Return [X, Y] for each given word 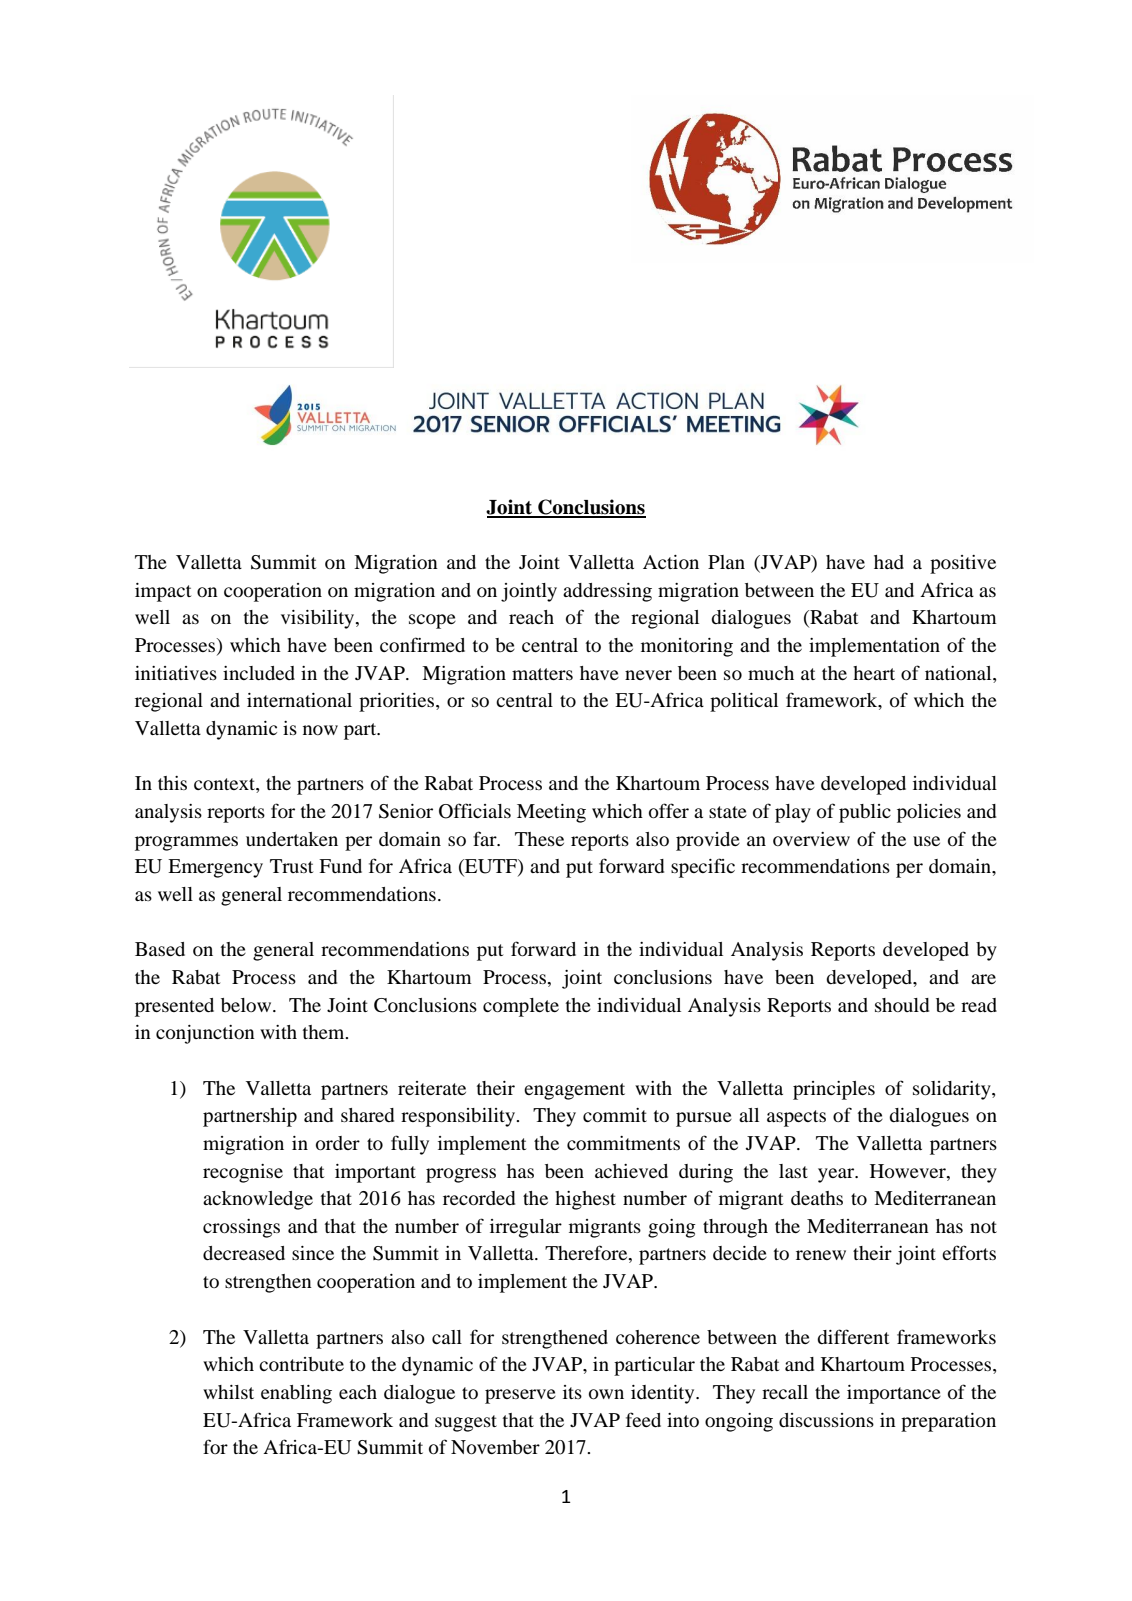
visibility [319, 619]
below [247, 1005]
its [572, 1392]
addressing [607, 592]
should [902, 1005]
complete [521, 1007]
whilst [228, 1392]
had [889, 562]
